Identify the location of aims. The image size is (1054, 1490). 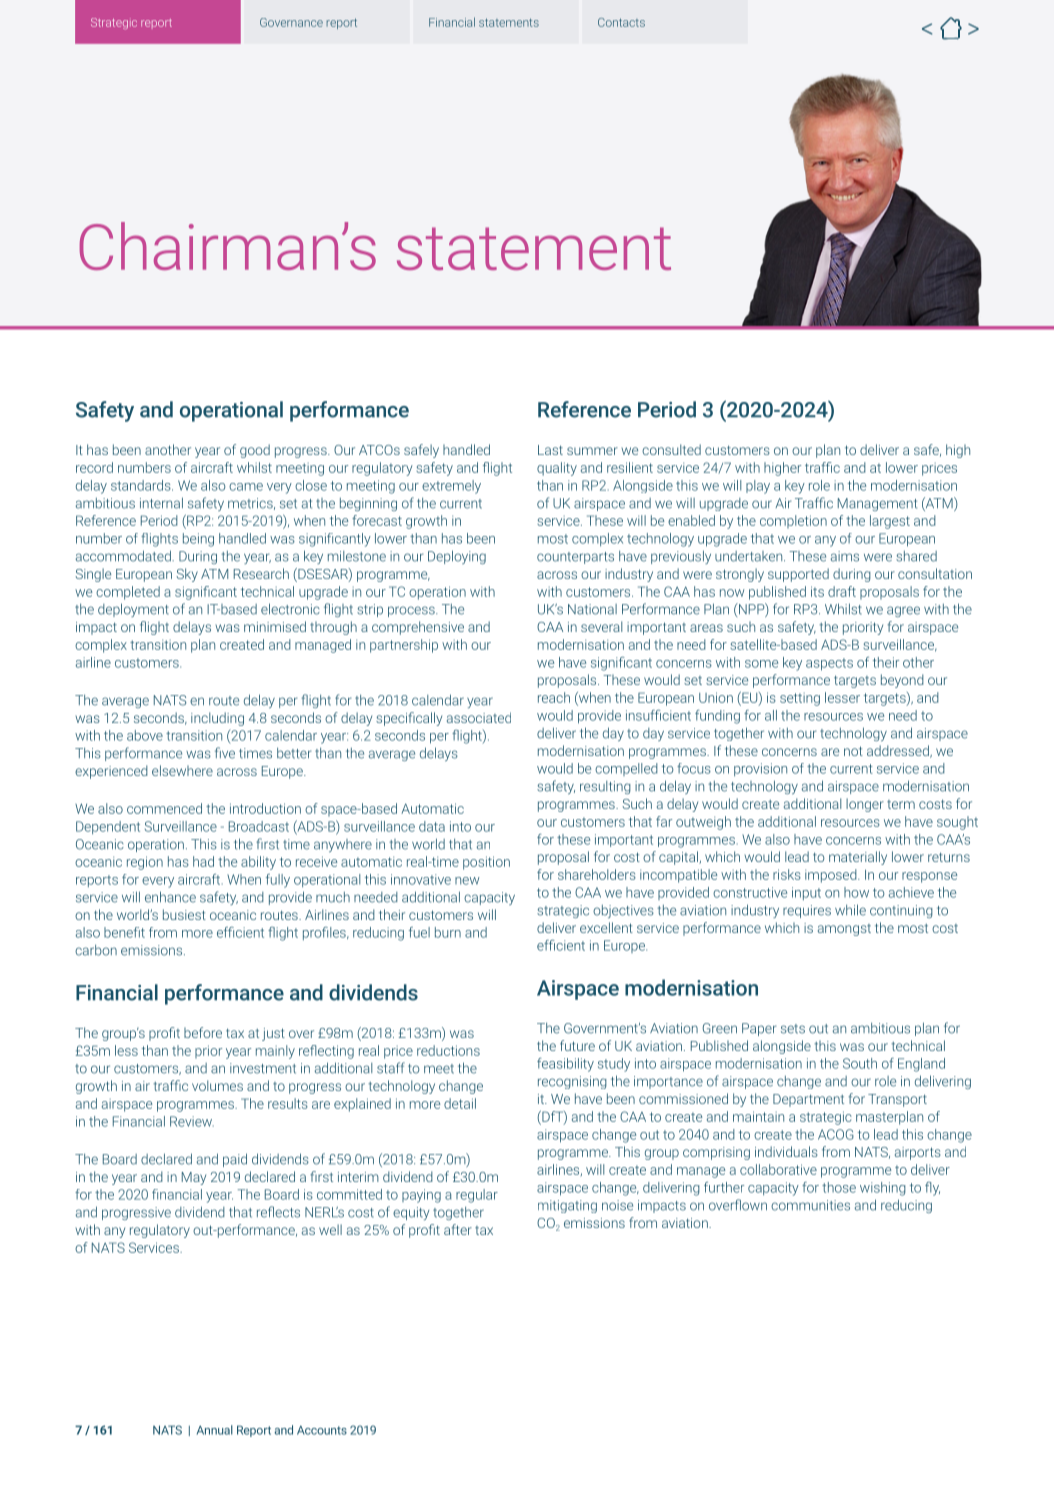
(845, 556).
